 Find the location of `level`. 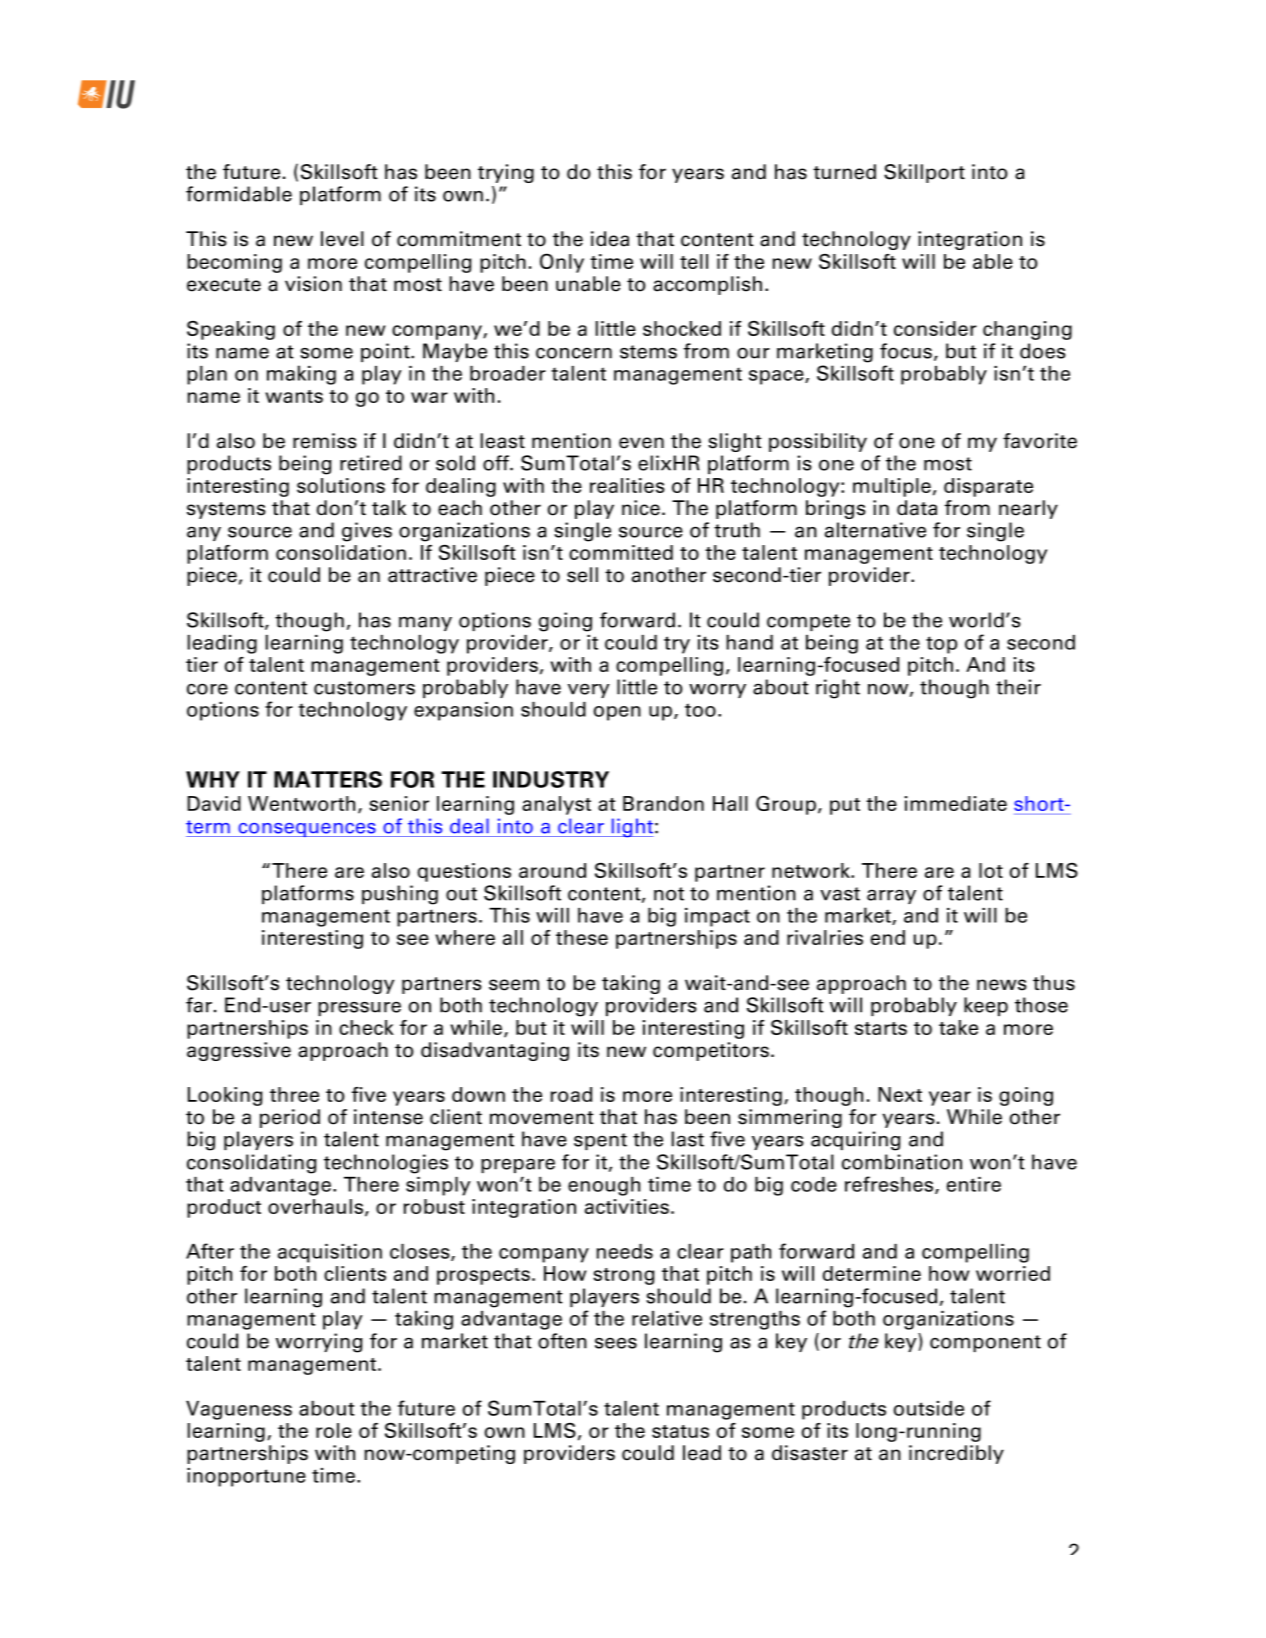

level is located at coordinates (342, 239).
